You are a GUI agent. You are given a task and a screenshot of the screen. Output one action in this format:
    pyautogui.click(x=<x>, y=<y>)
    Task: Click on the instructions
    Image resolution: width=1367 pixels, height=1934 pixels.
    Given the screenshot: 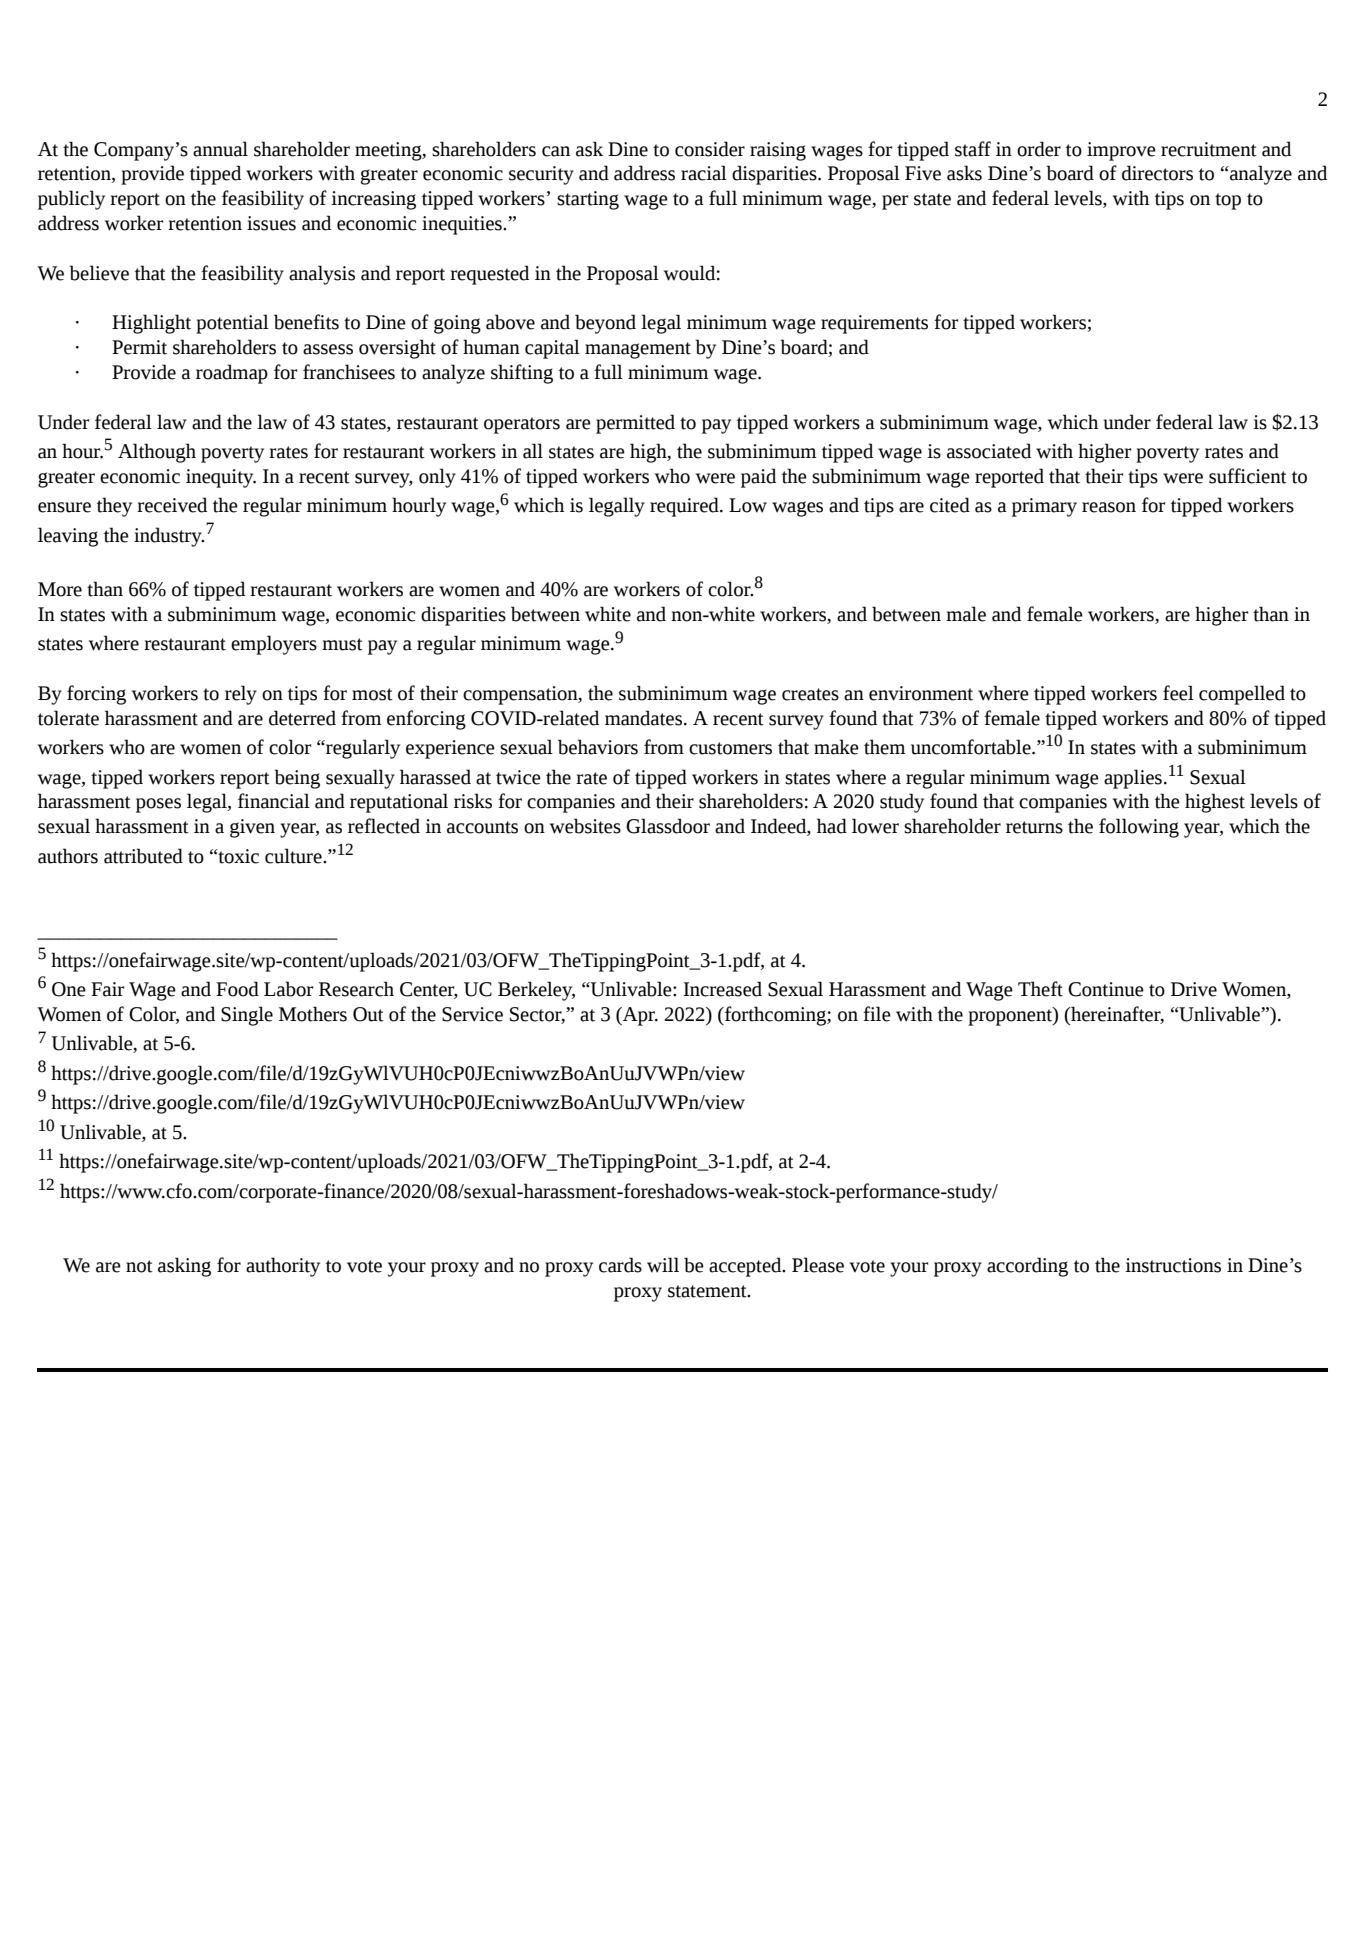 What is the action you would take?
    pyautogui.click(x=1173, y=1265)
